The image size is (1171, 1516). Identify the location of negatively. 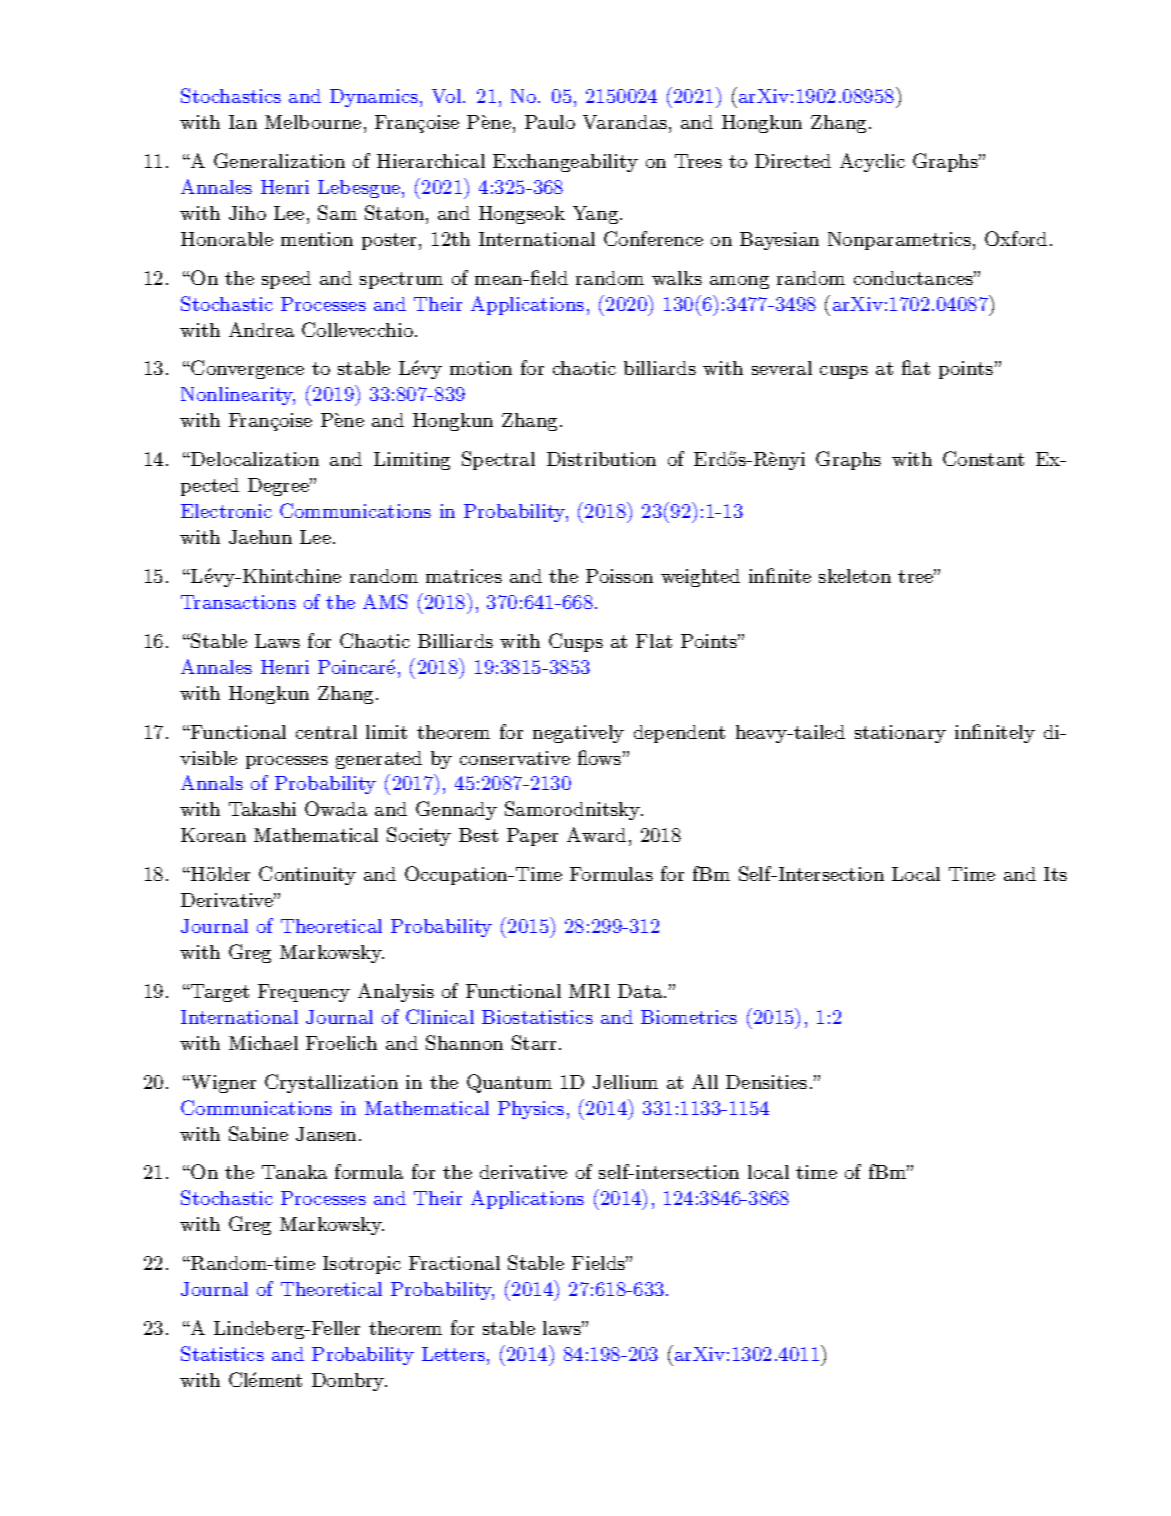
(578, 734).
